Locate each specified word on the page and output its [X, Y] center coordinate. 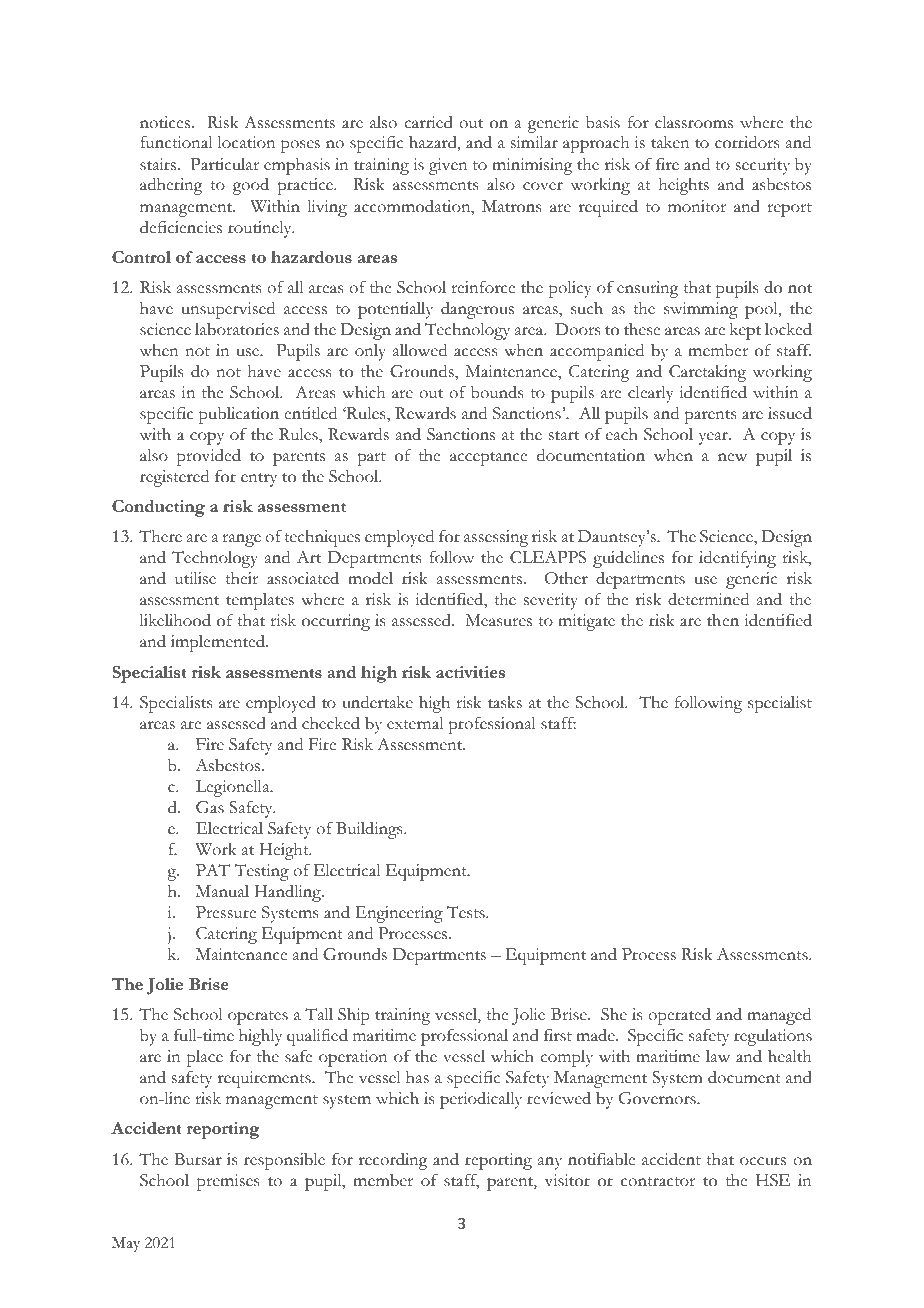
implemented [219, 643]
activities [470, 672]
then [723, 620]
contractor [658, 1182]
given [448, 166]
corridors [747, 142]
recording [393, 1161]
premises [228, 1182]
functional [176, 142]
